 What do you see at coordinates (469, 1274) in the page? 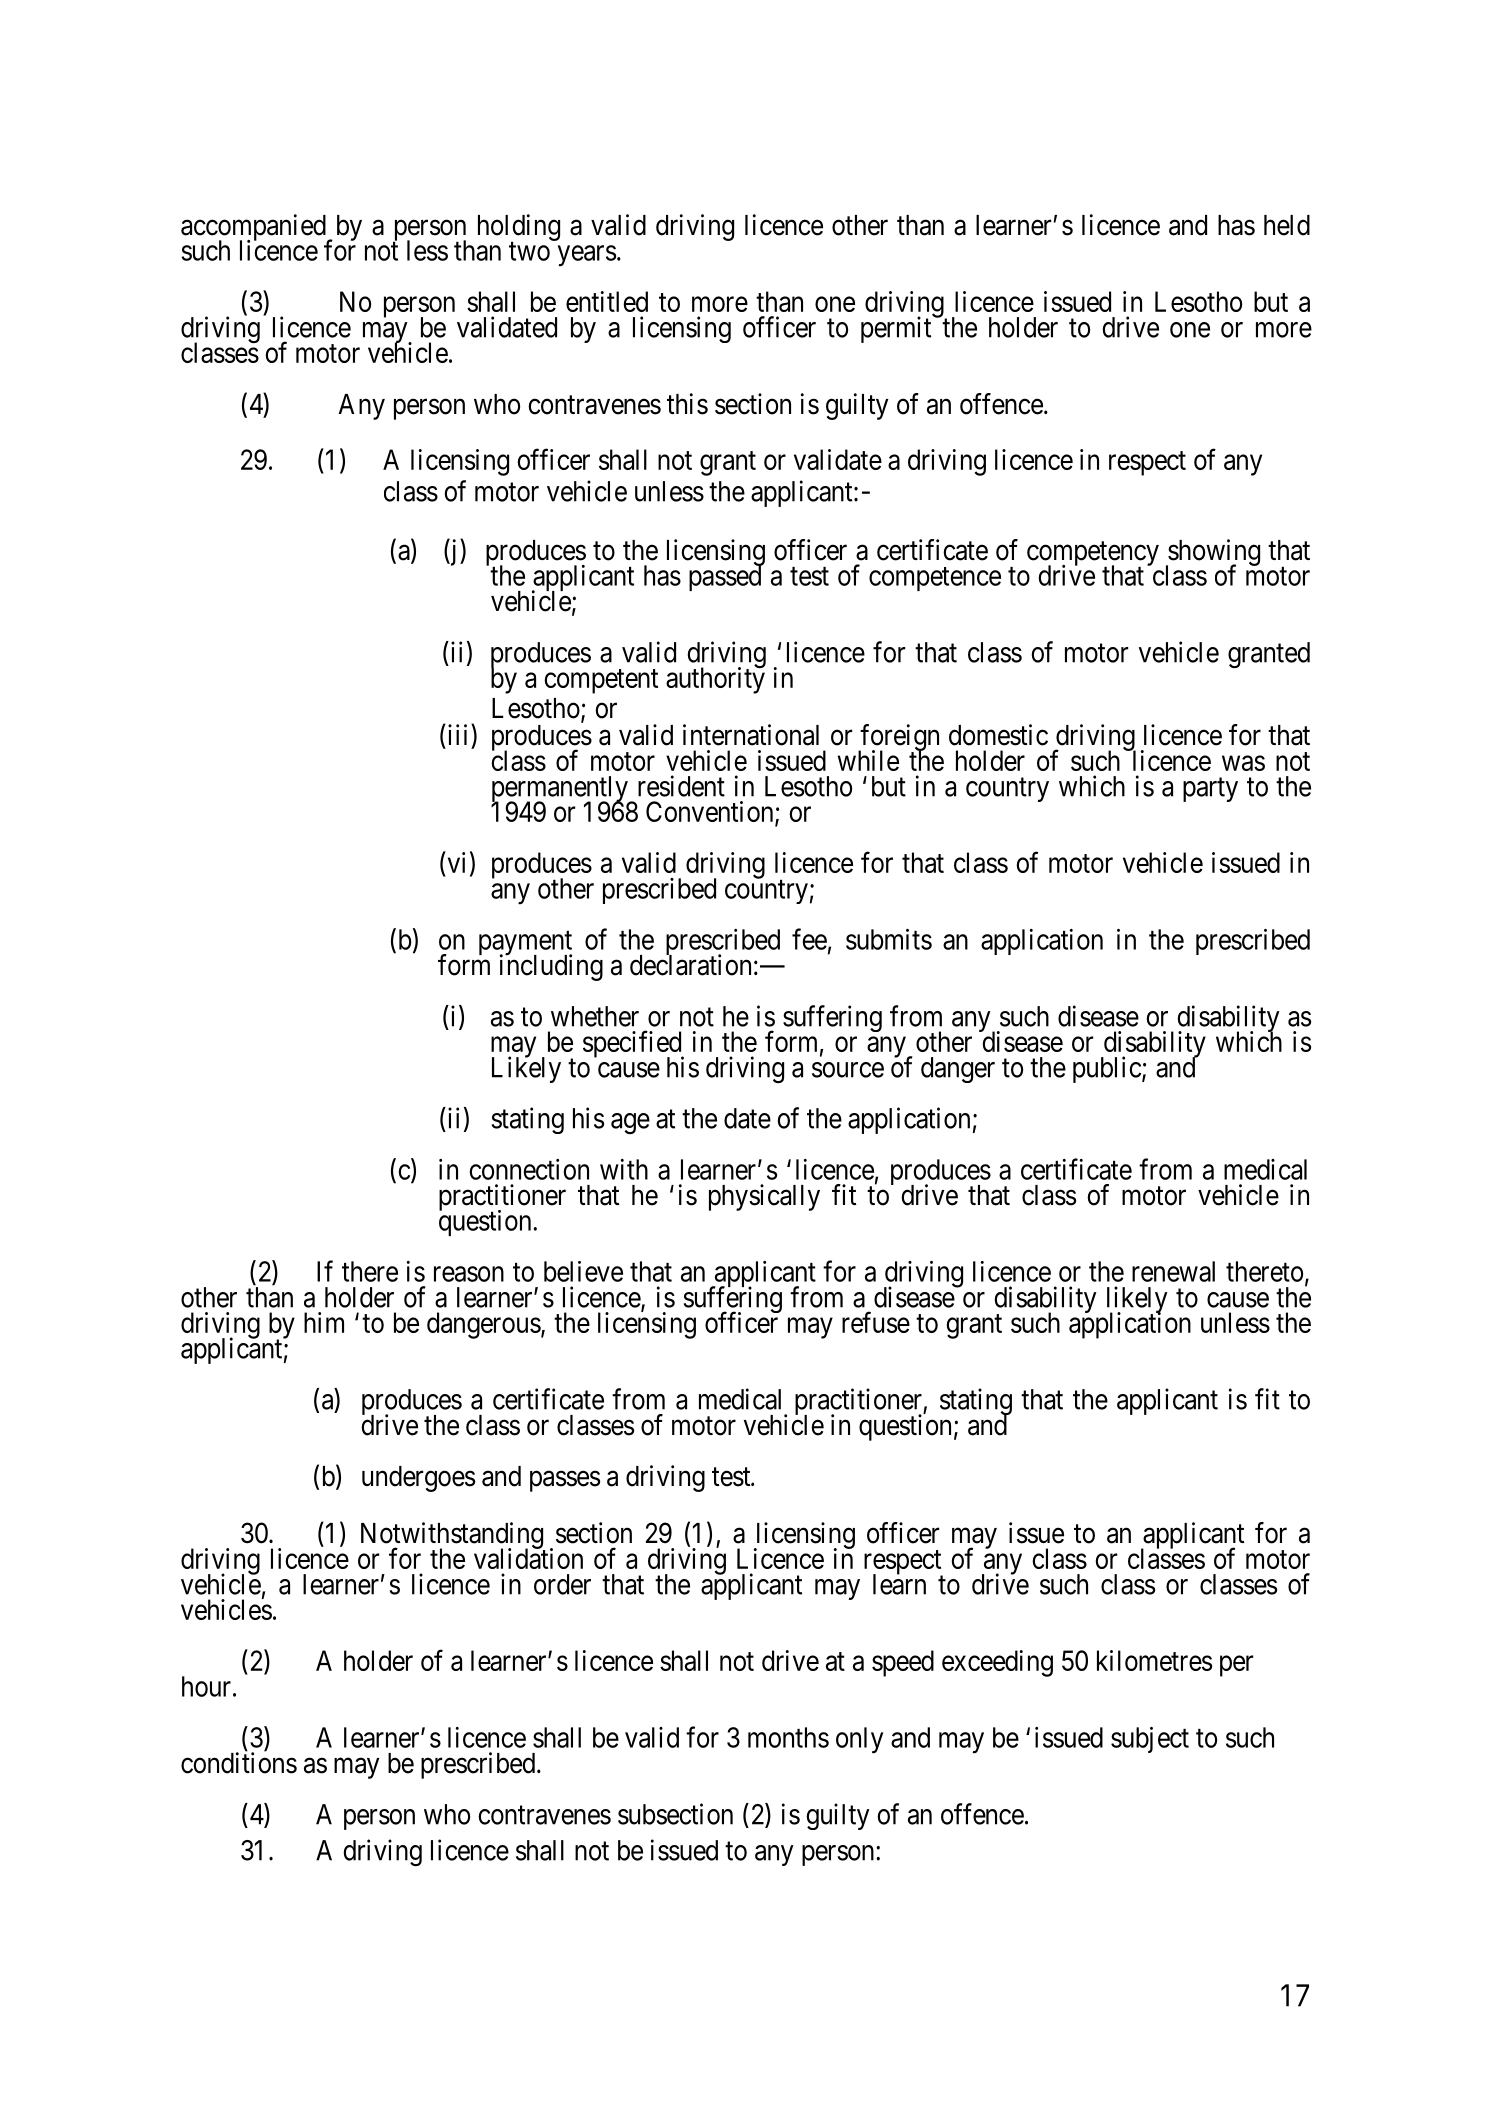
I see `reason` at bounding box center [469, 1274].
